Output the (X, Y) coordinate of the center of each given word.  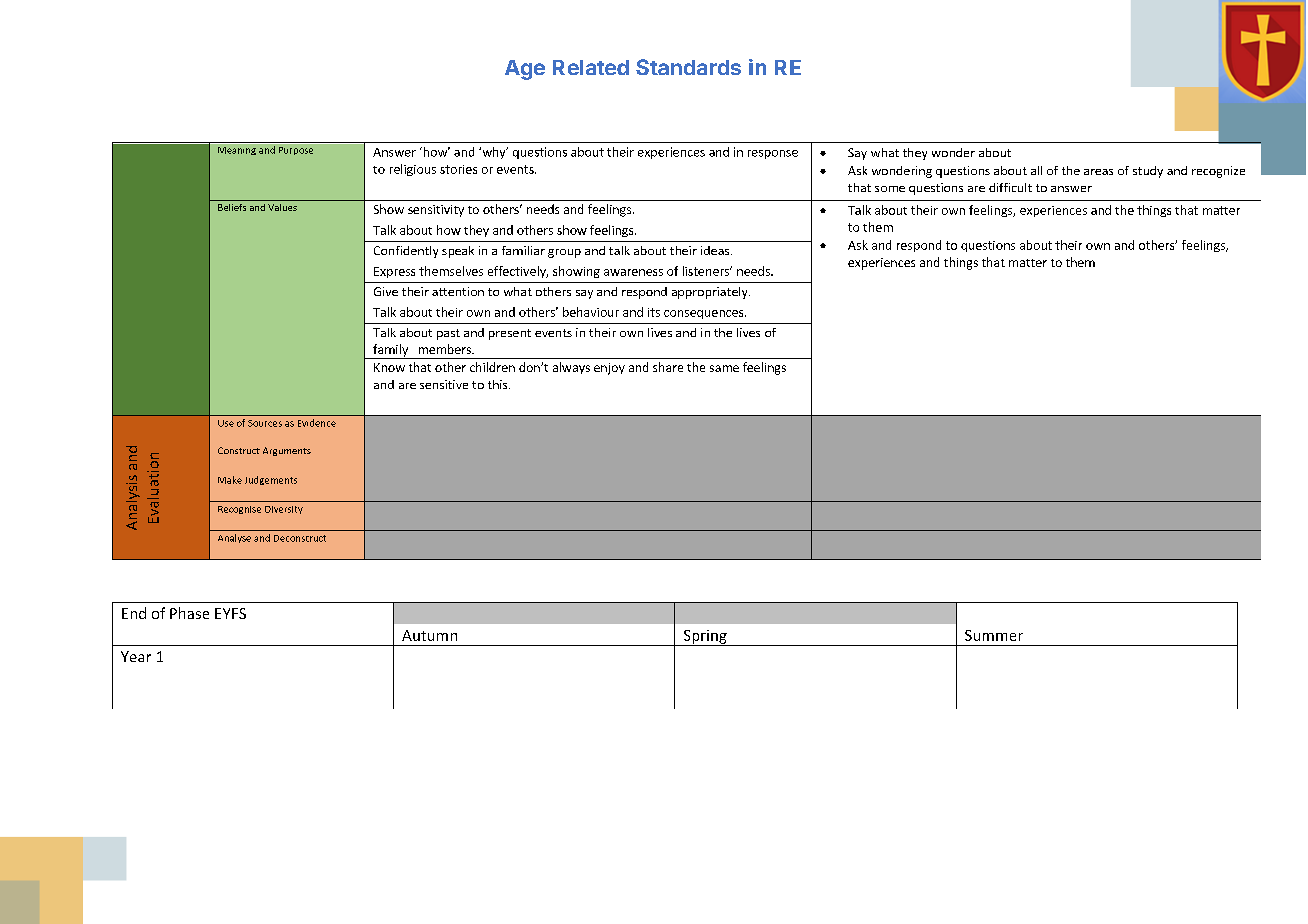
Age (525, 70)
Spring (705, 638)
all (1036, 170)
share (668, 367)
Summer (994, 635)
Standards (688, 67)
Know (389, 367)
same (724, 368)
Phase (189, 613)
